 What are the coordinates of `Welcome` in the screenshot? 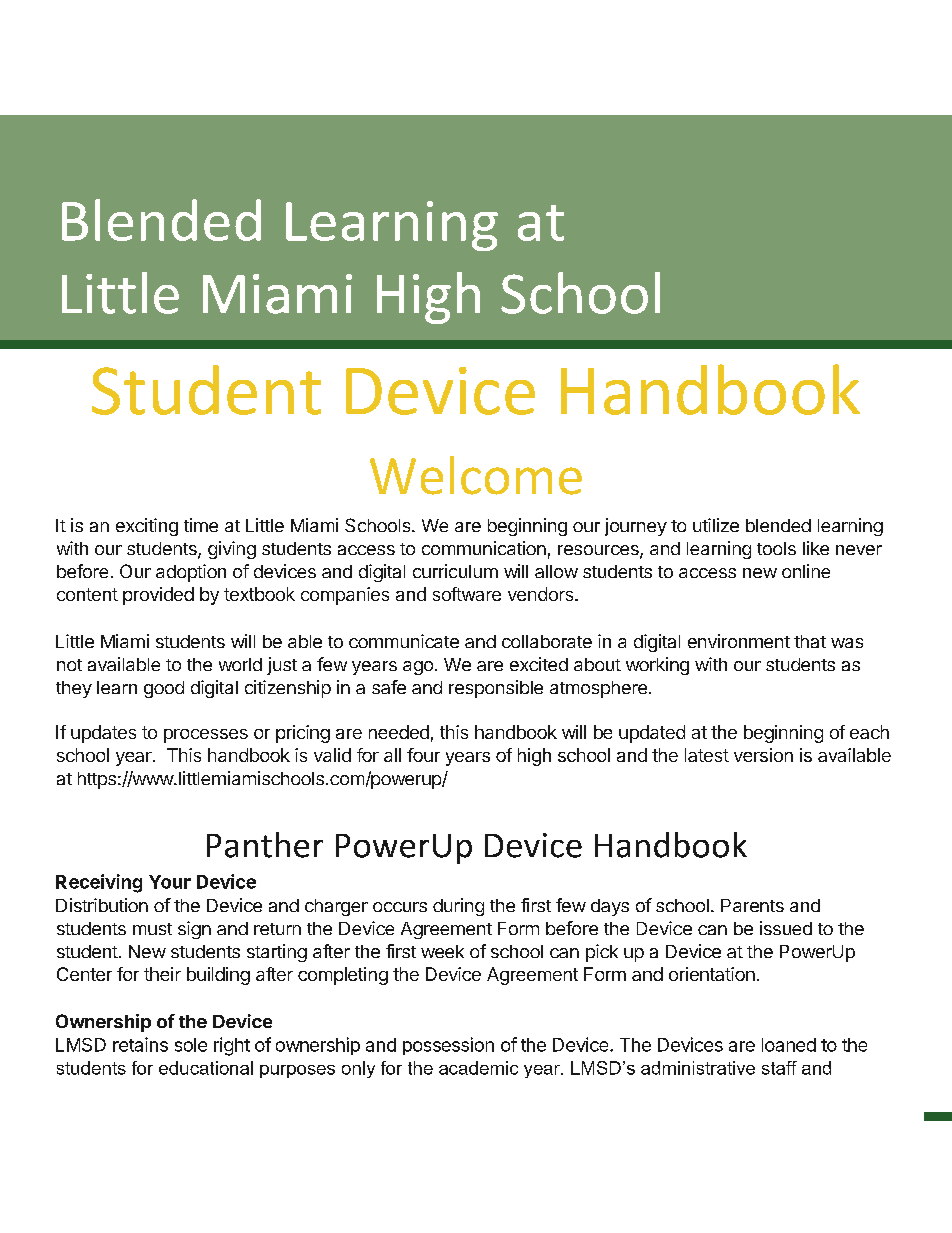 It's located at (476, 475).
